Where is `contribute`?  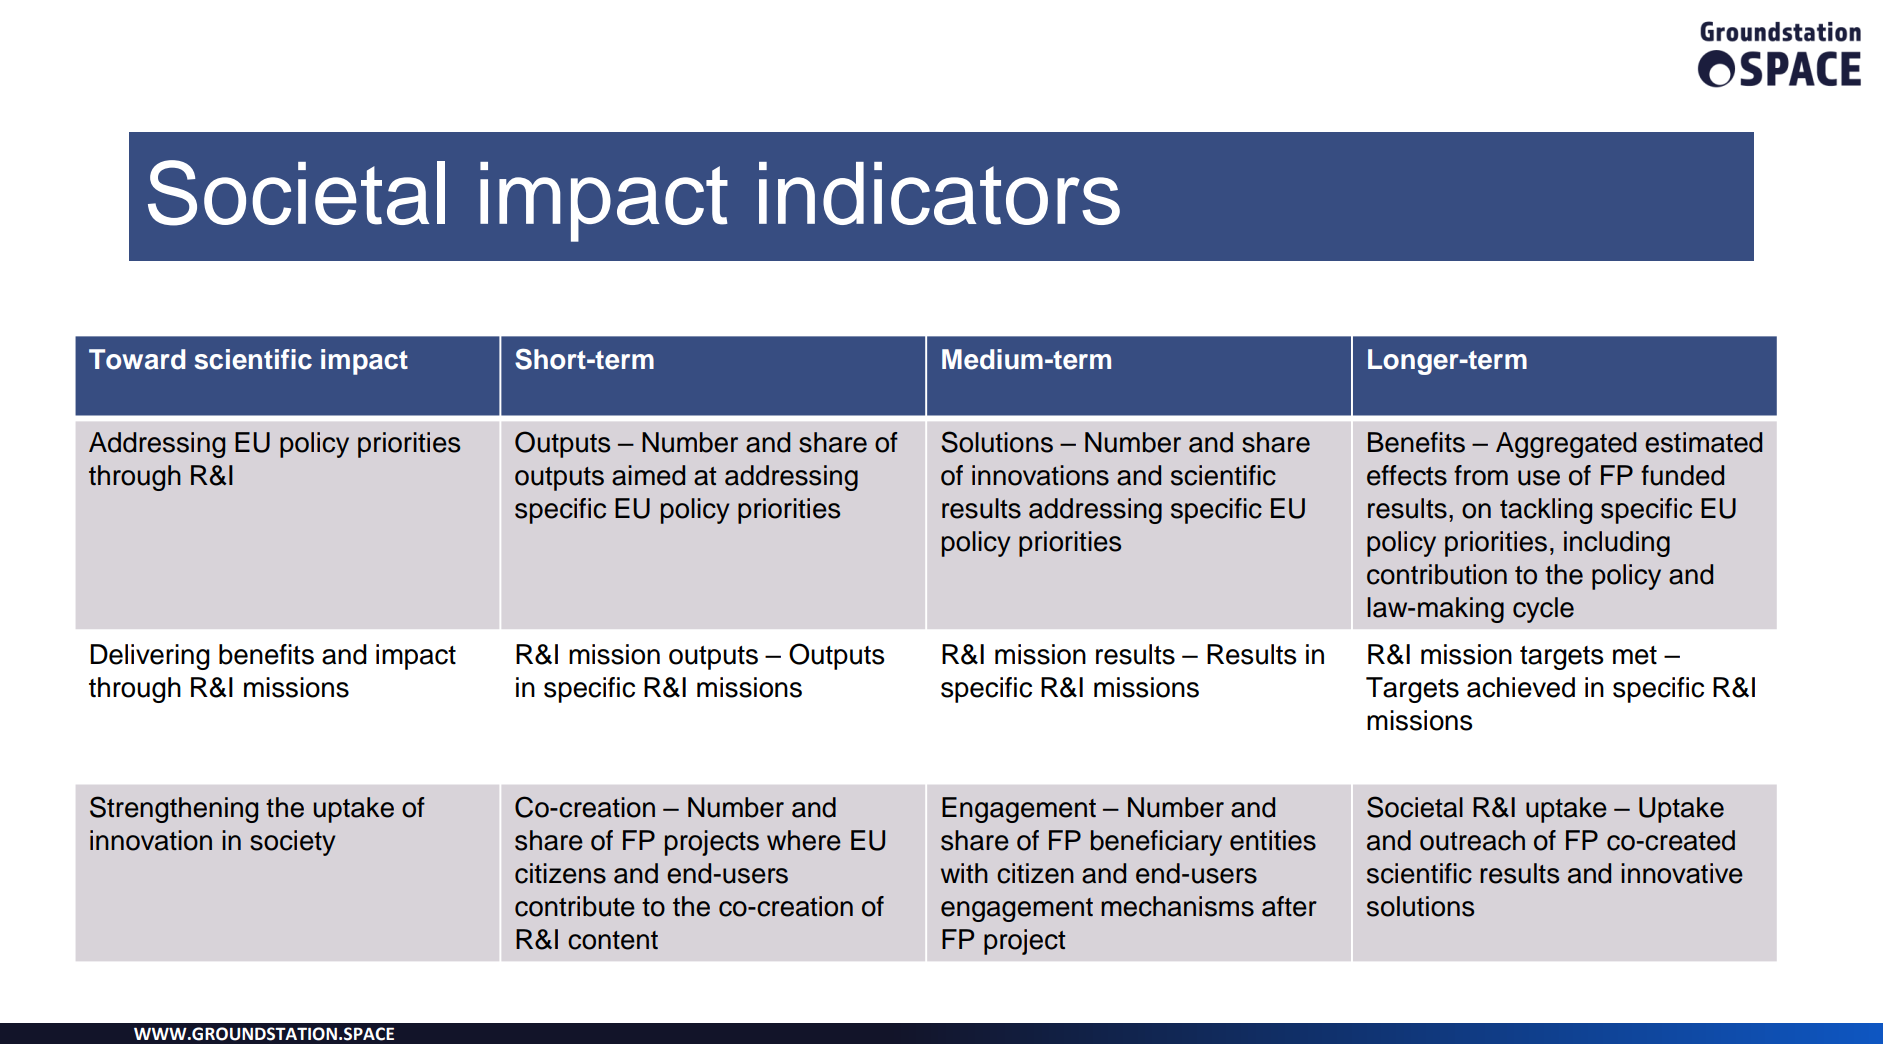
contribute is located at coordinates (575, 906).
